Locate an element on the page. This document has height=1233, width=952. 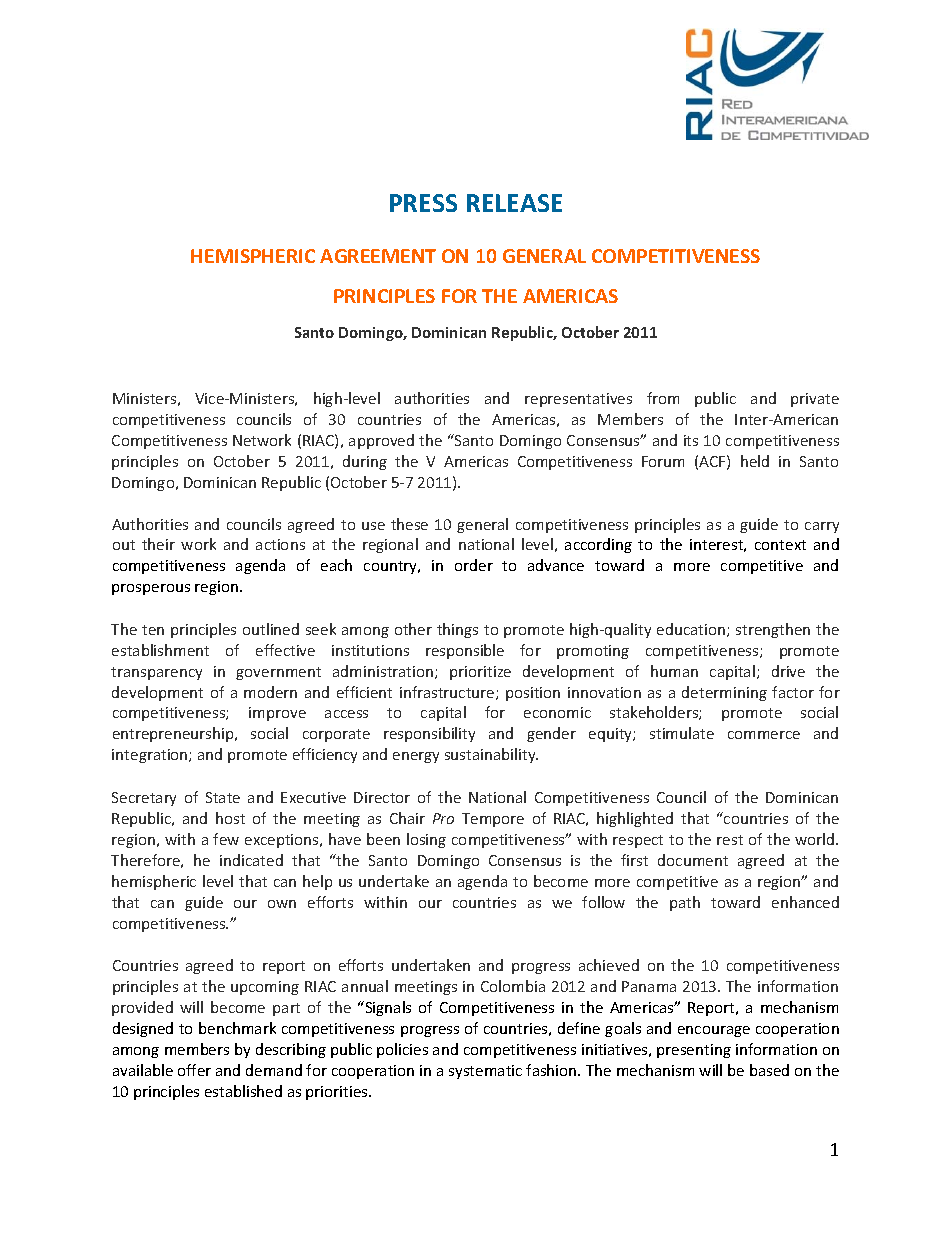
State is located at coordinates (223, 797).
